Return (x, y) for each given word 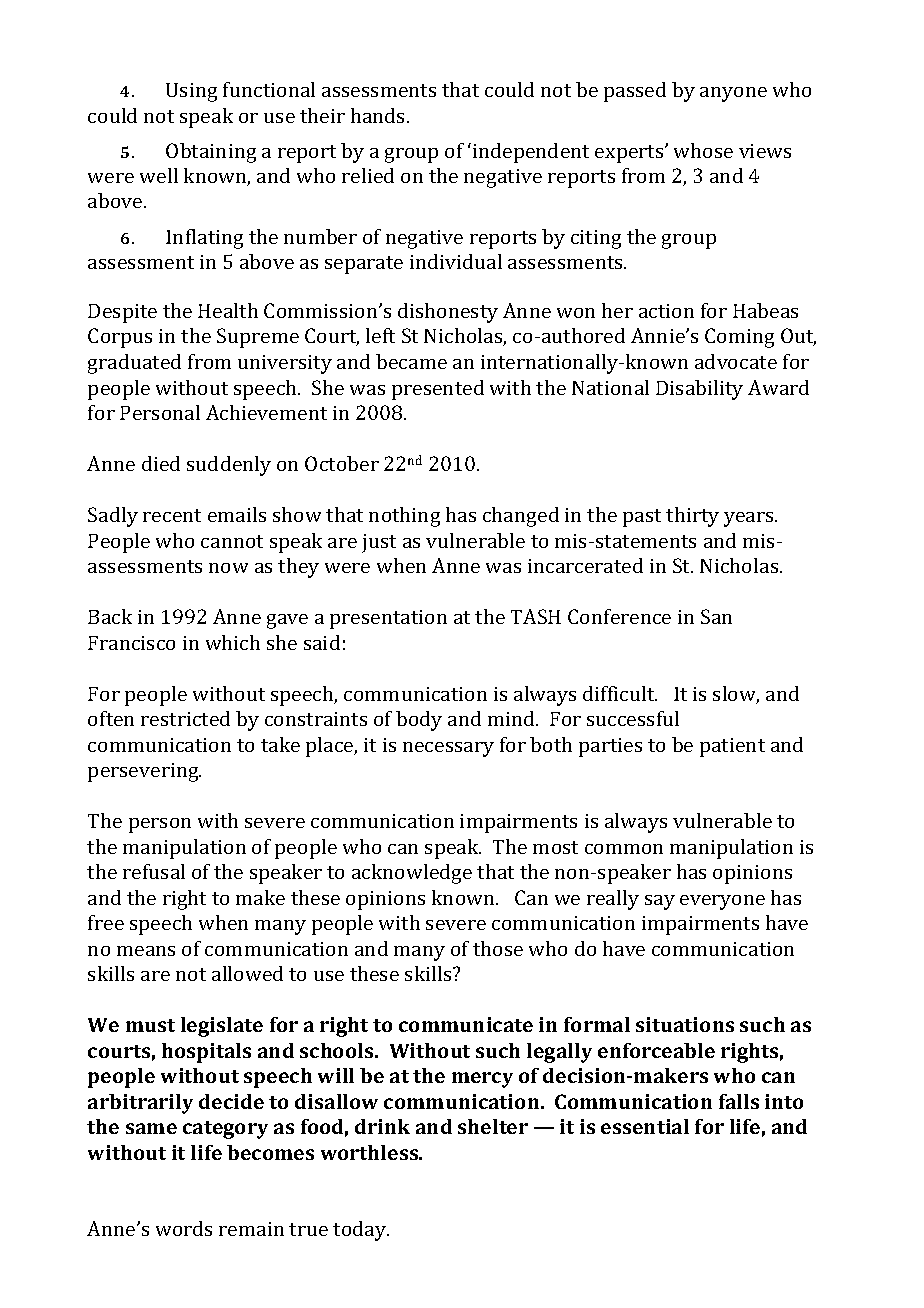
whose (703, 150)
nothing (404, 517)
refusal (154, 871)
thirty (692, 517)
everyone (722, 902)
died (161, 463)
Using (191, 92)
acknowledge (412, 874)
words (184, 1228)
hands (379, 115)
